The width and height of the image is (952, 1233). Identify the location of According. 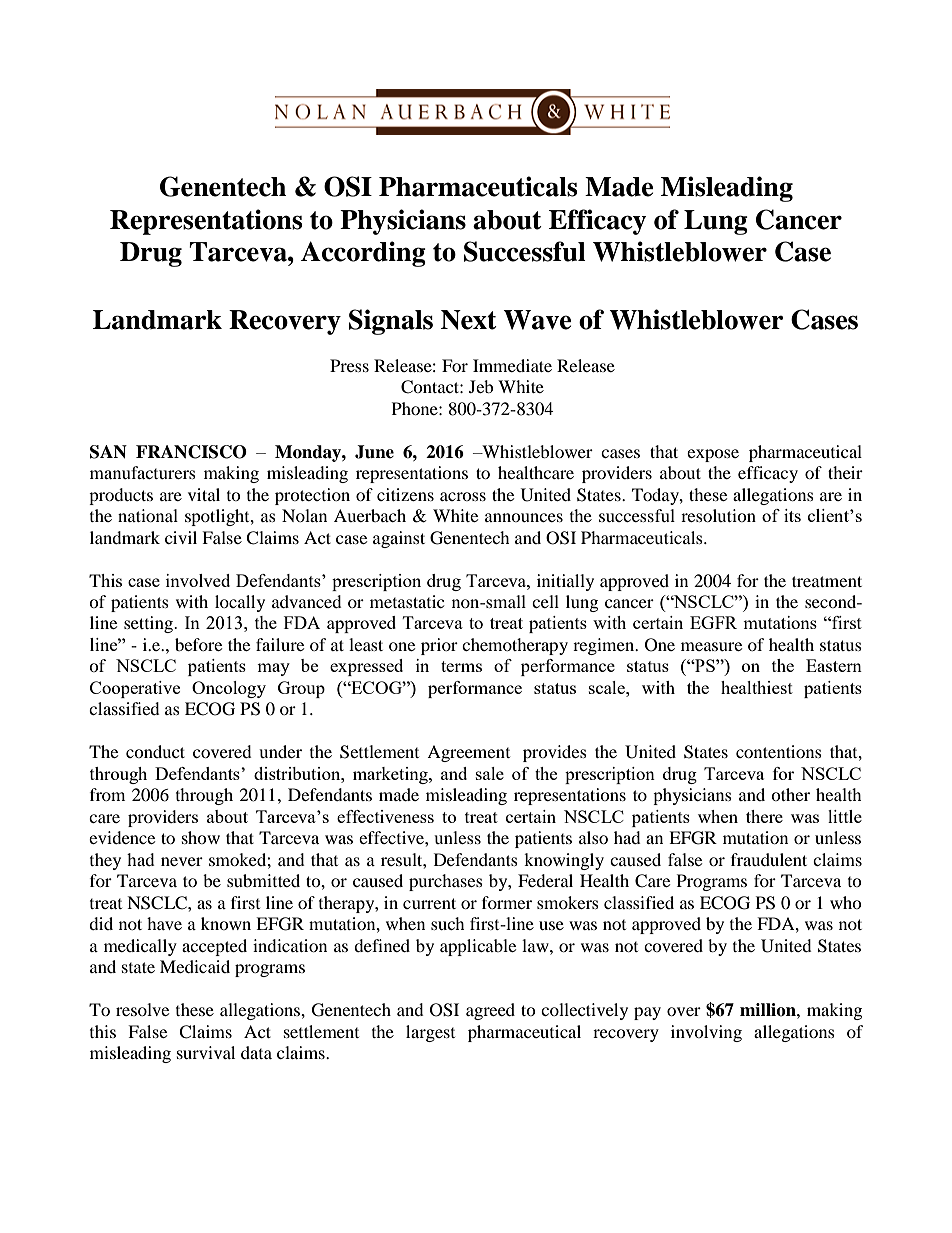
(363, 254).
